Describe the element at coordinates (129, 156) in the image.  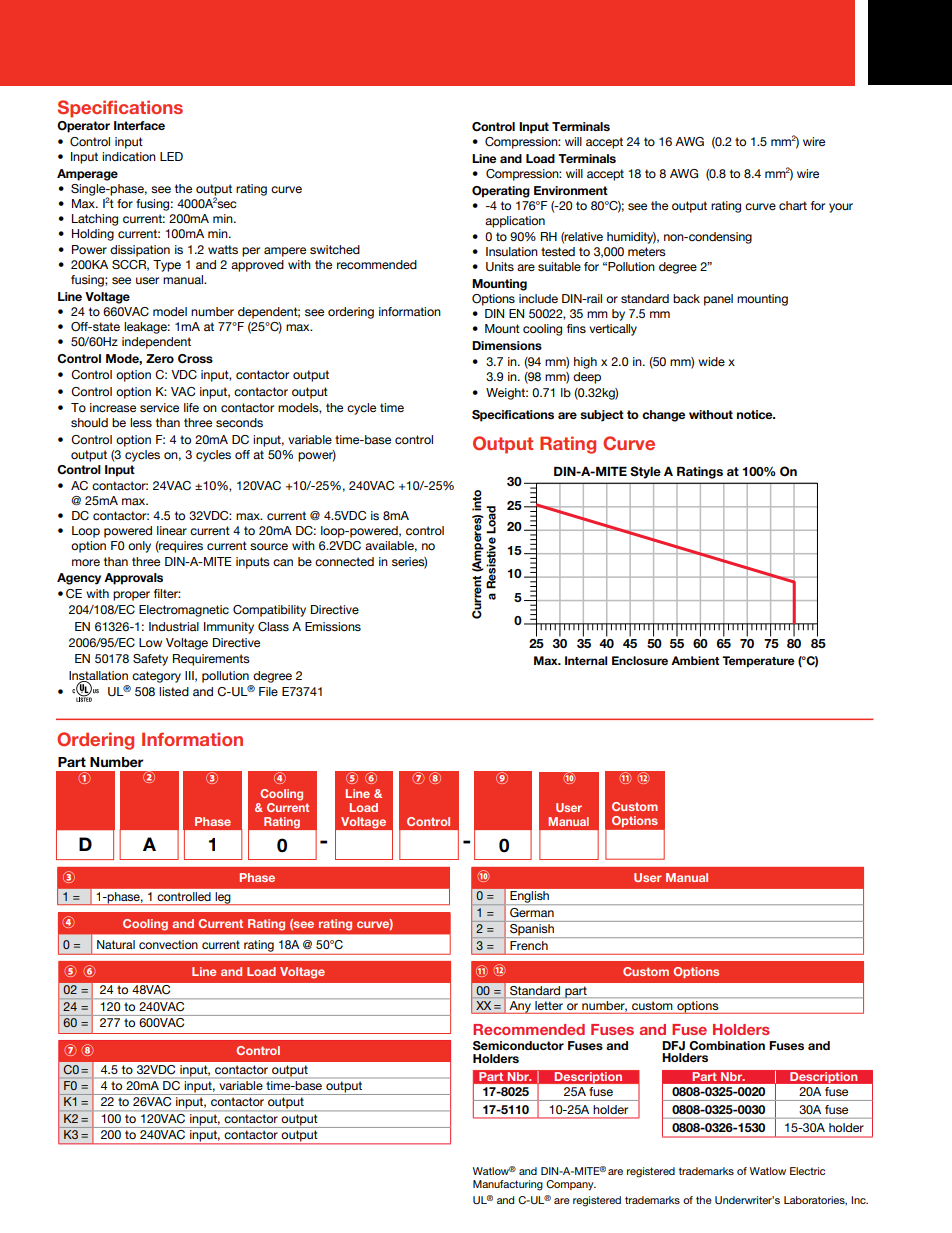
I see `indication` at that location.
